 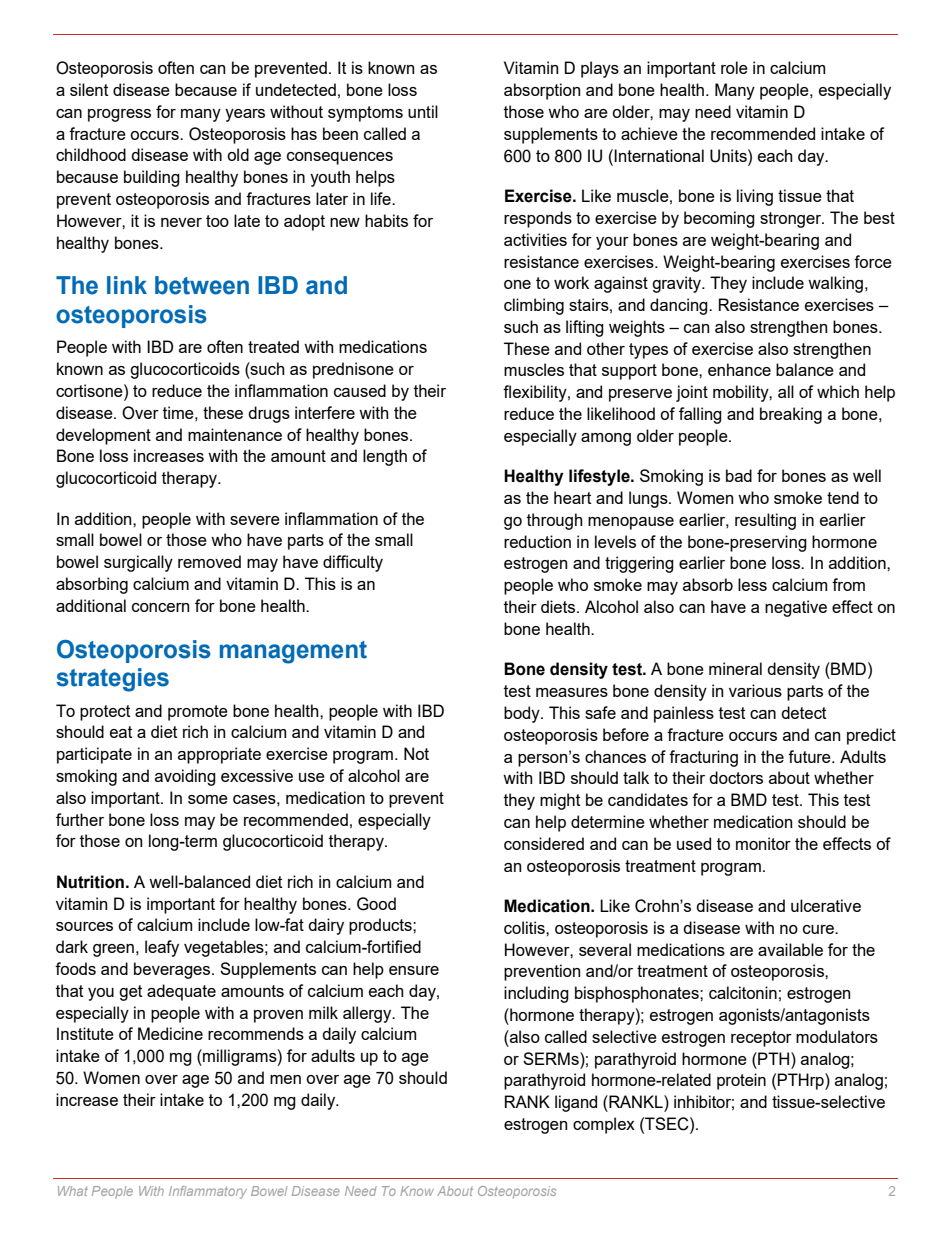 What do you see at coordinates (162, 948) in the page?
I see `leafy` at bounding box center [162, 948].
